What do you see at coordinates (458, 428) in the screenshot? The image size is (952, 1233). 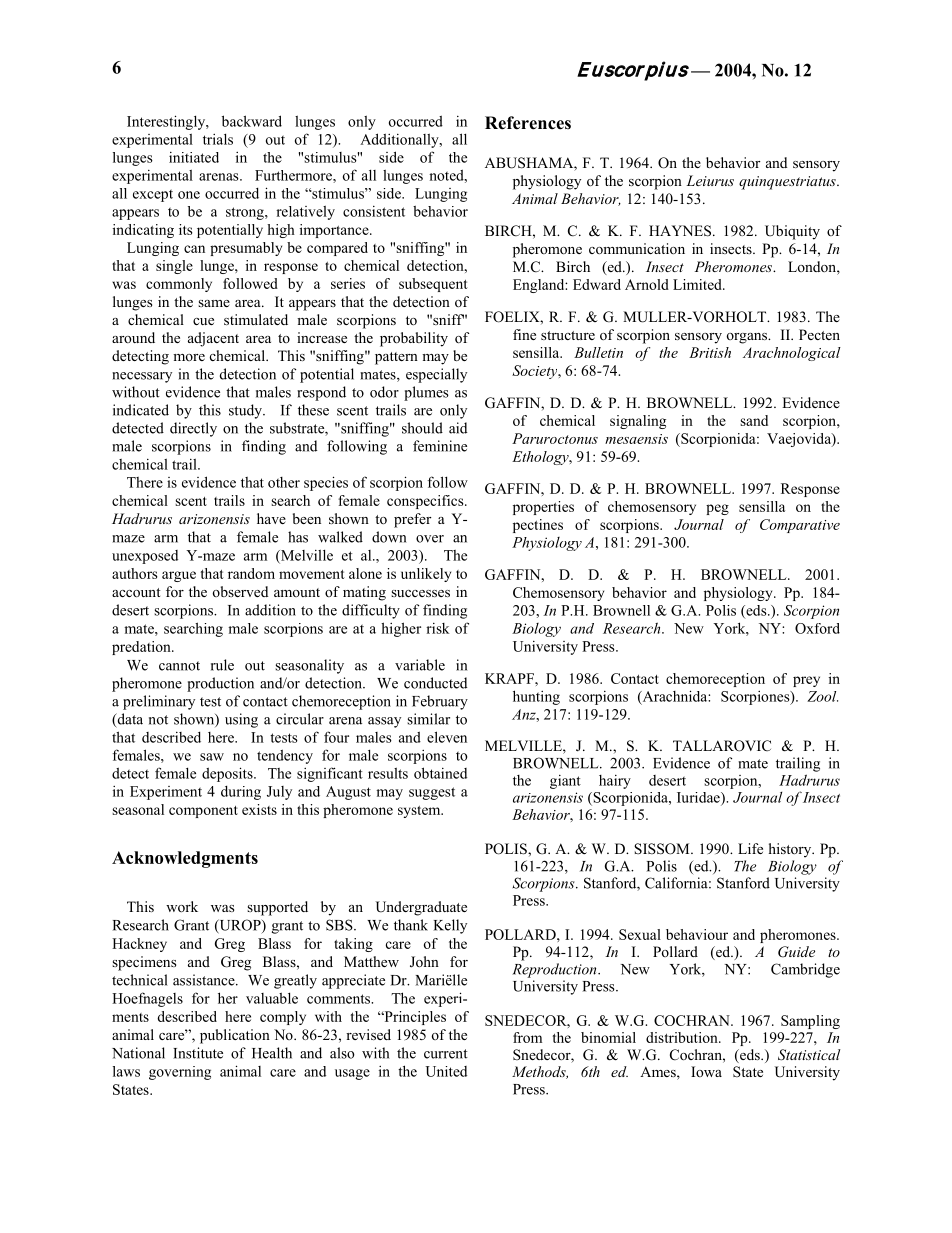 I see `aid` at bounding box center [458, 428].
